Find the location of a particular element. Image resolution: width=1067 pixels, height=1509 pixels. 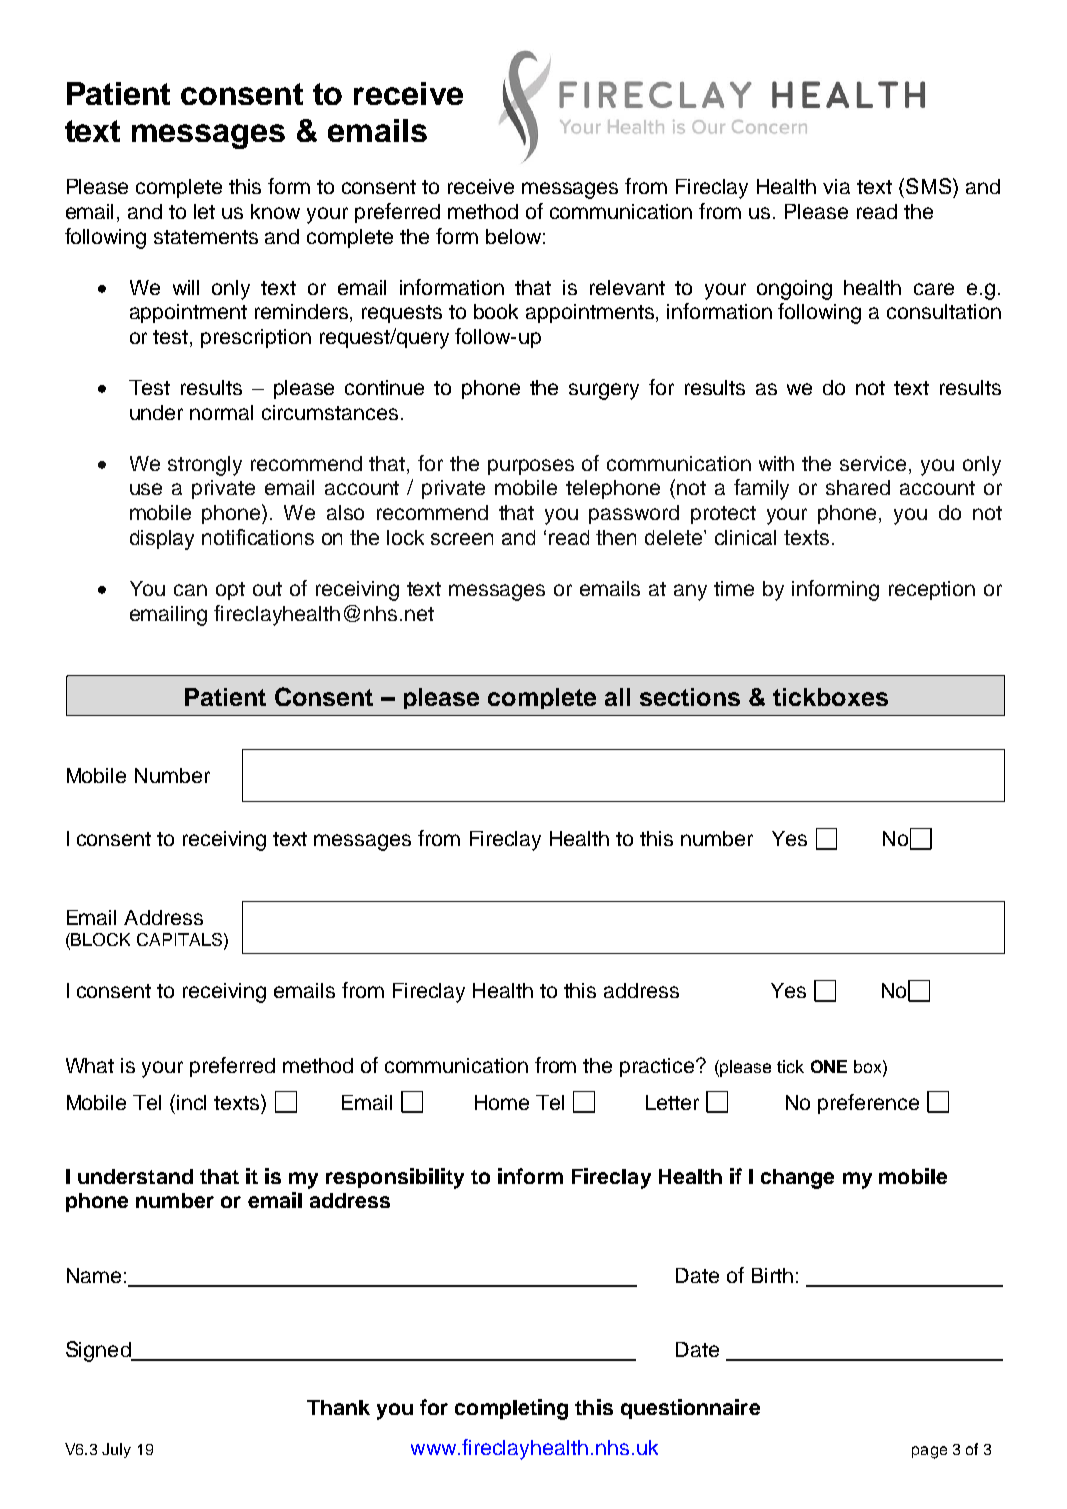

statements is located at coordinates (206, 237).
